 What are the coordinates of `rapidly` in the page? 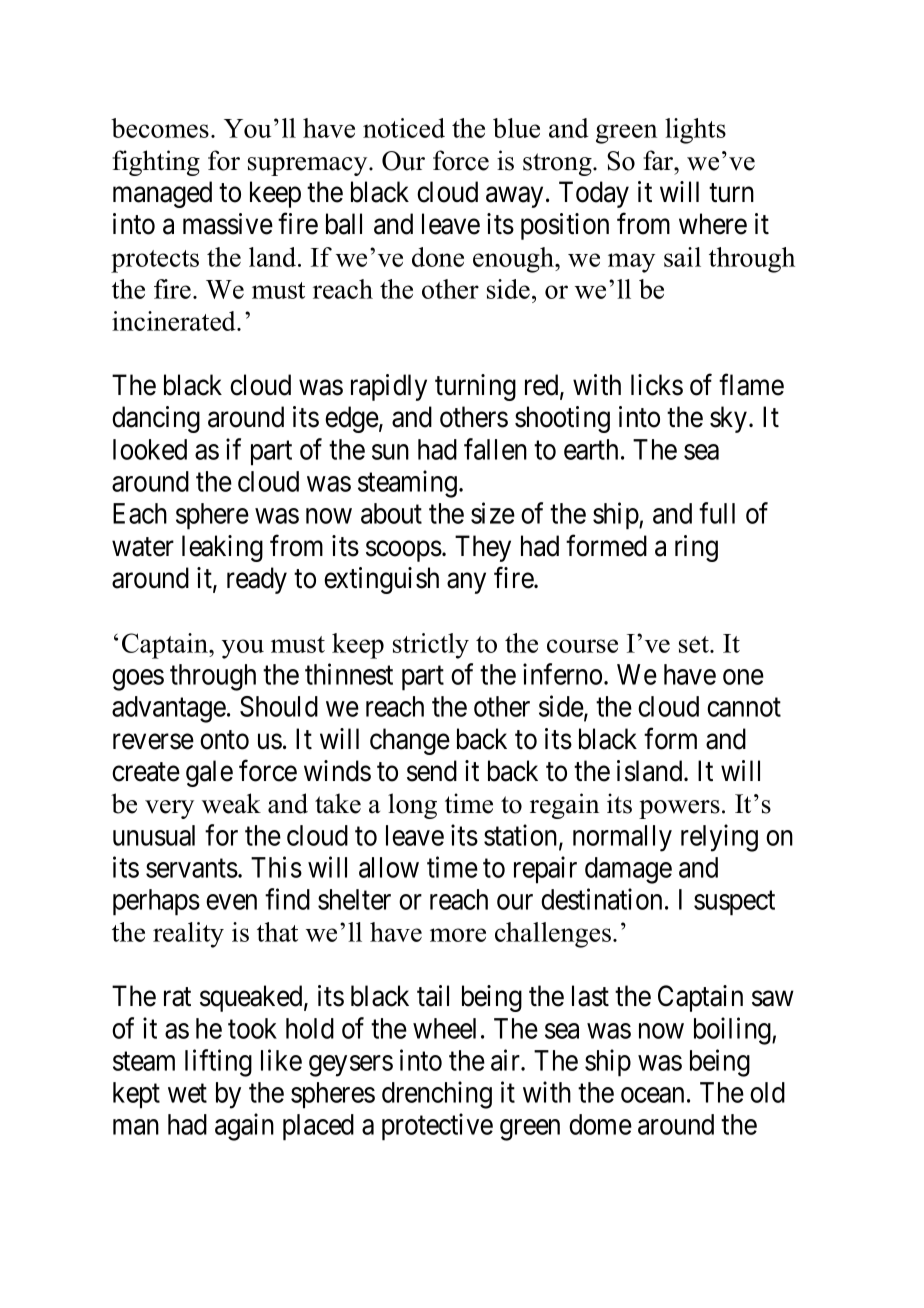 It's located at (389, 387).
